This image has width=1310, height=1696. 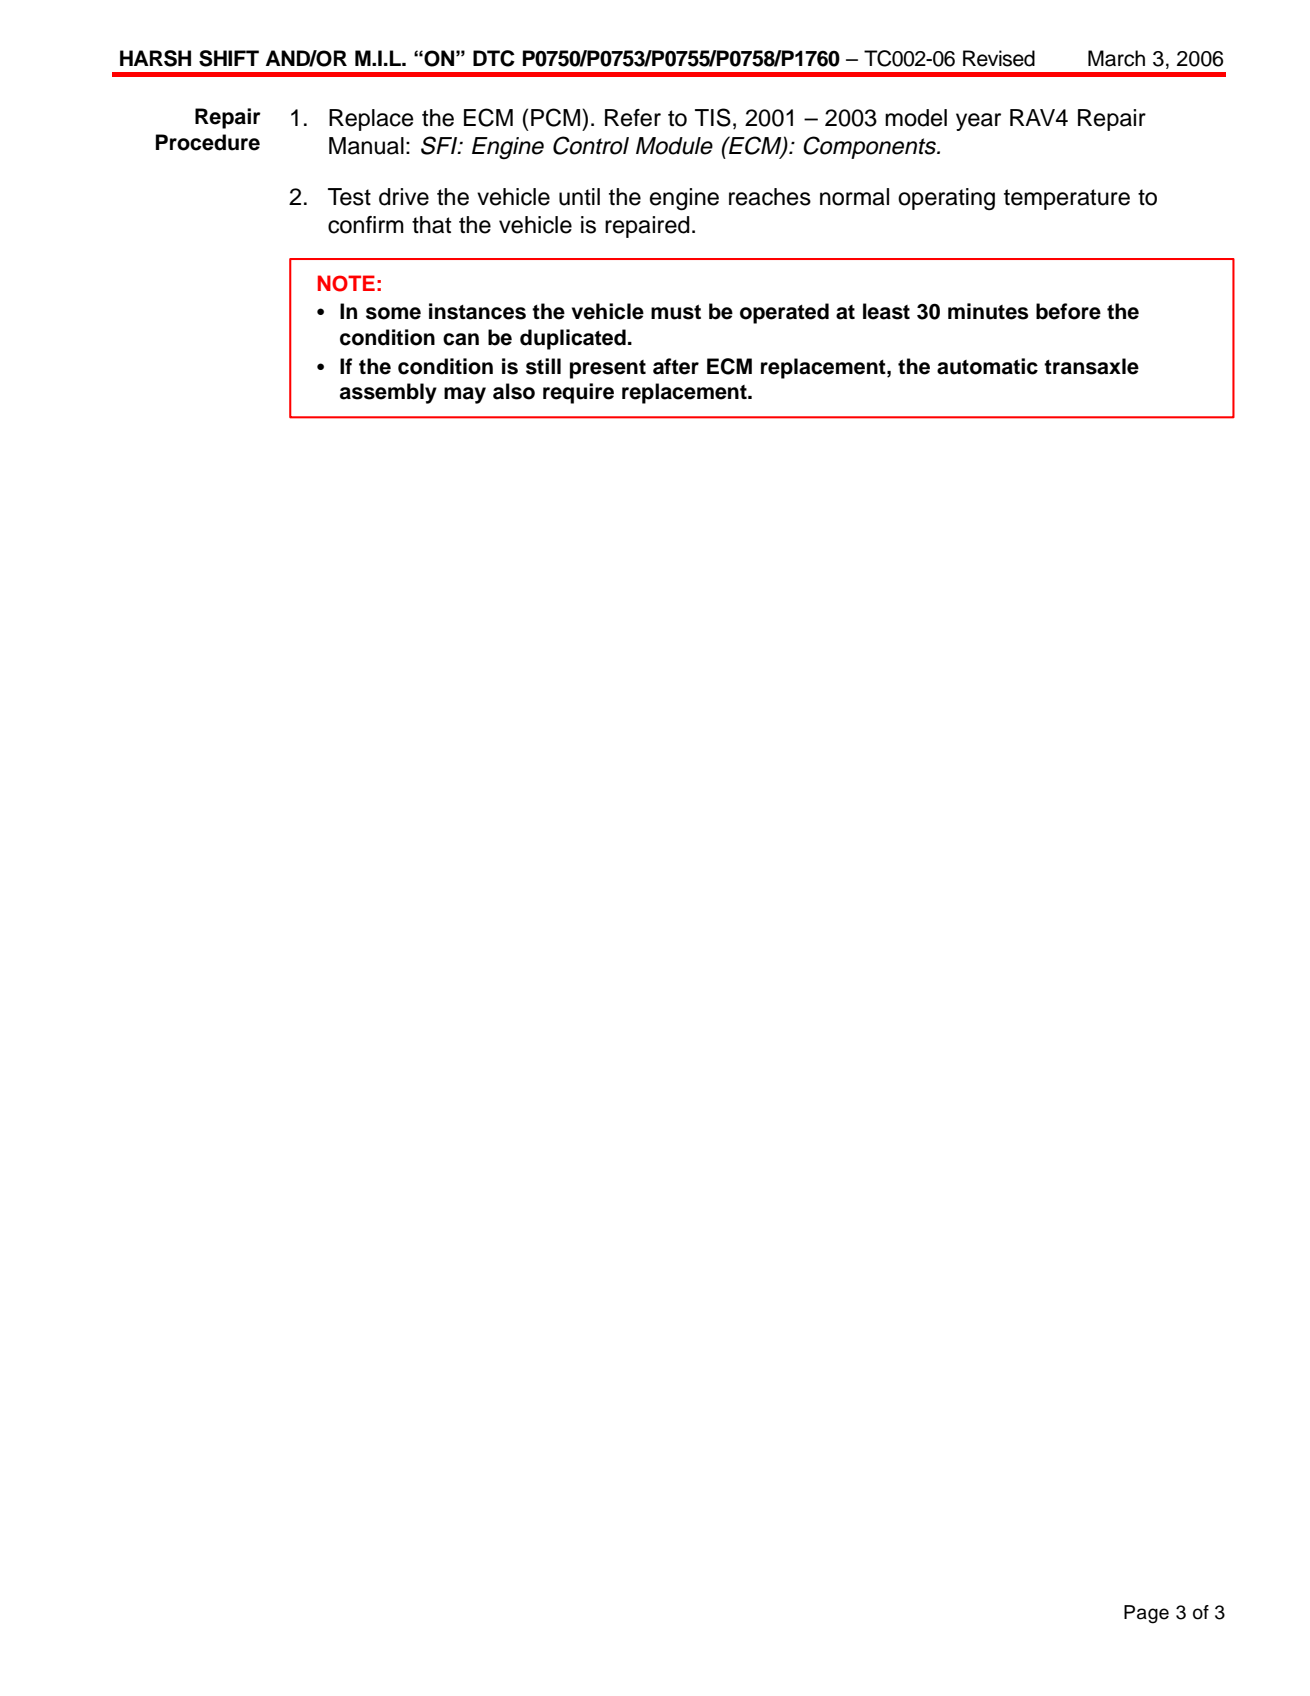 I want to click on assembly, so click(x=388, y=393).
